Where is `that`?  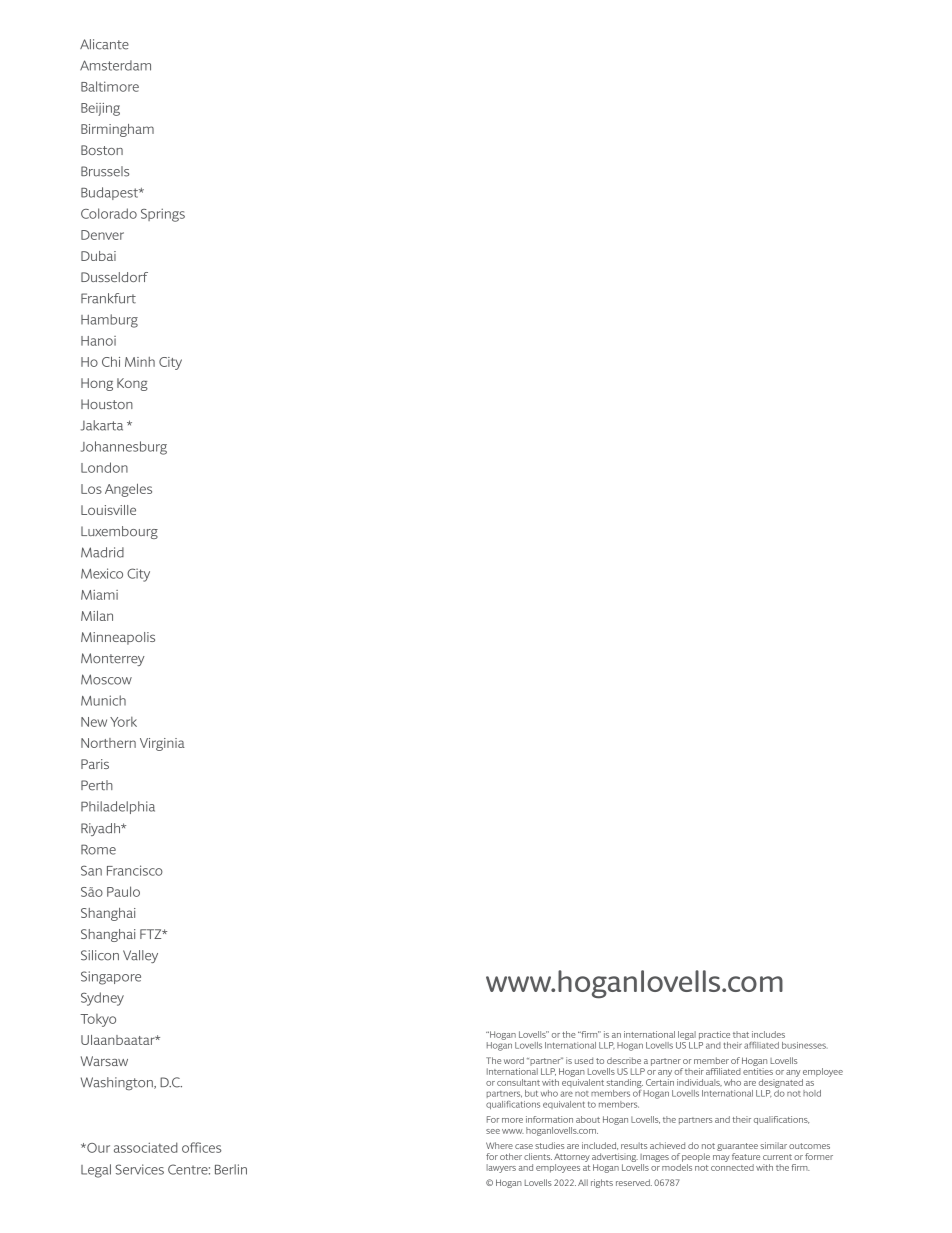
that is located at coordinates (741, 1034).
